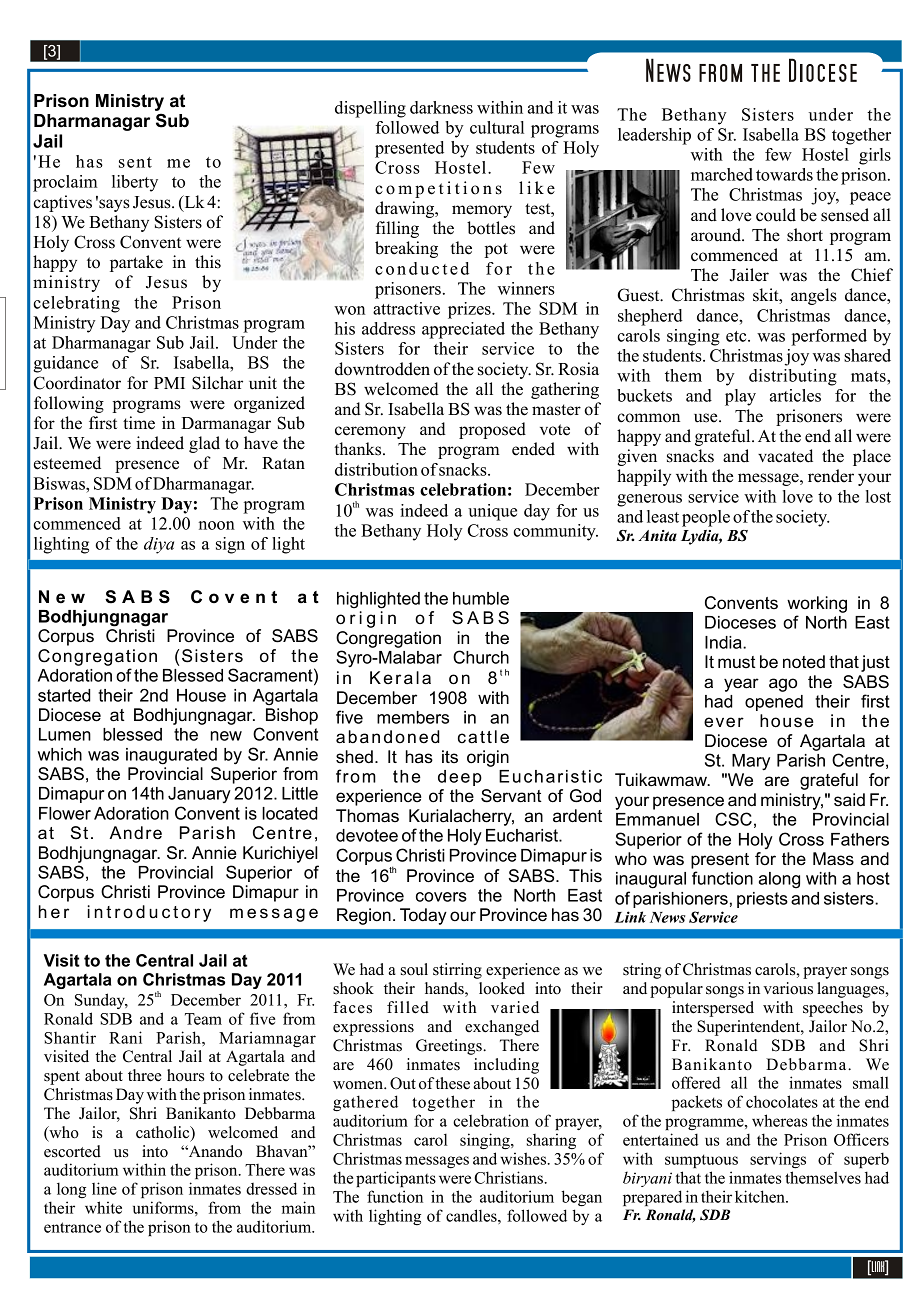 The image size is (924, 1308). What do you see at coordinates (761, 1196) in the screenshot?
I see `kitchen` at bounding box center [761, 1196].
